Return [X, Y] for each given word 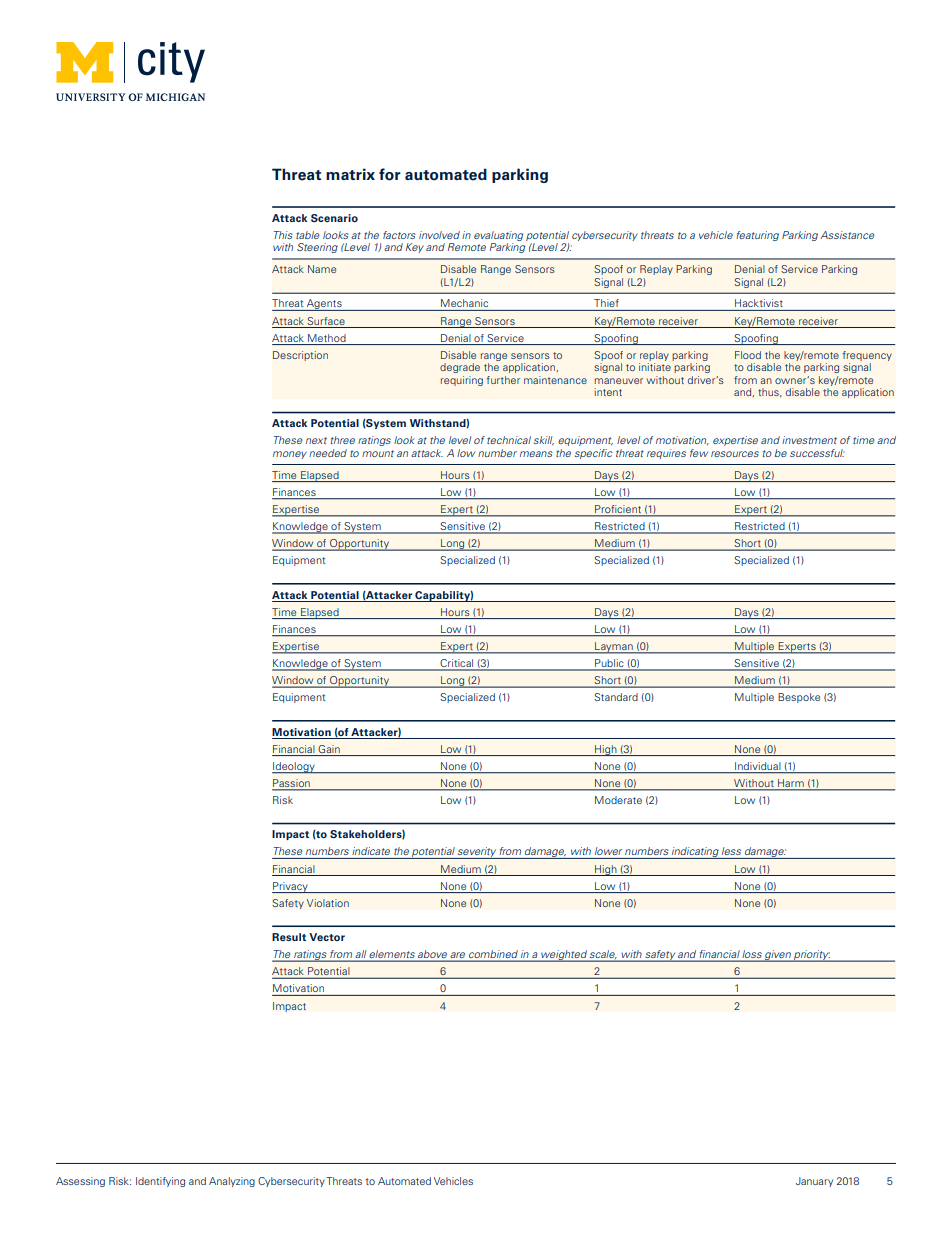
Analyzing [232, 1182]
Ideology [294, 768]
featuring [757, 236]
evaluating [498, 236]
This [283, 235]
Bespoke [799, 698]
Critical [457, 664]
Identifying [160, 1182]
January [814, 1182]
